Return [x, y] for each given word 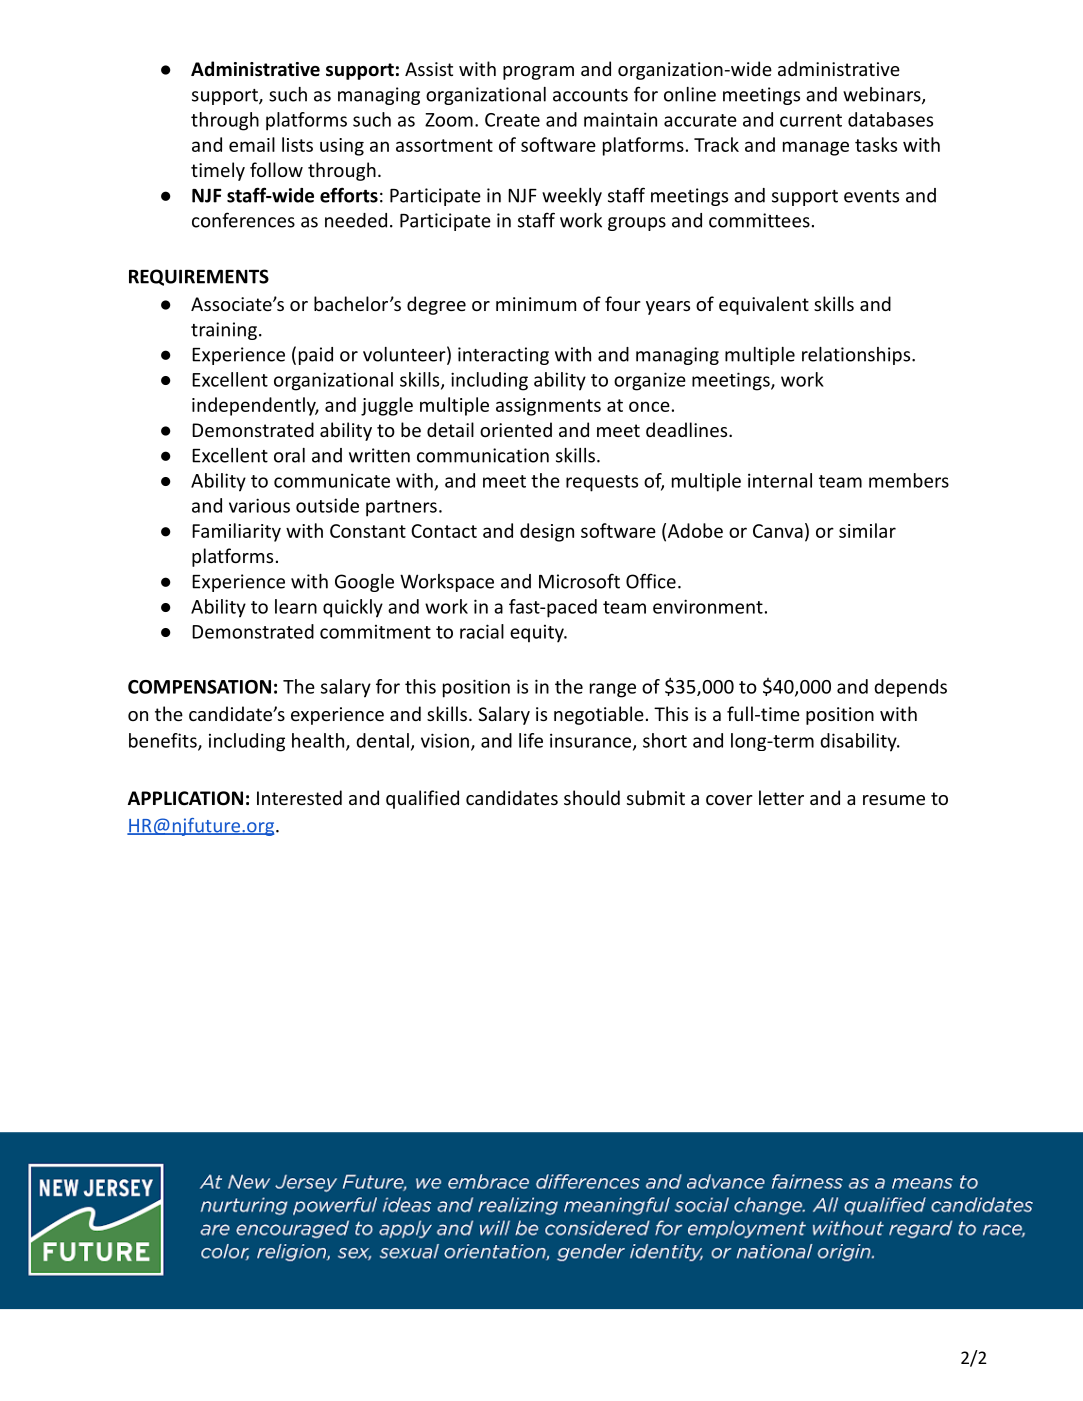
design [547, 532]
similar [867, 530]
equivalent [764, 305]
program [538, 73]
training [224, 331]
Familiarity [236, 532]
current [811, 120]
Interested [299, 797]
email [252, 144]
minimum [536, 304]
